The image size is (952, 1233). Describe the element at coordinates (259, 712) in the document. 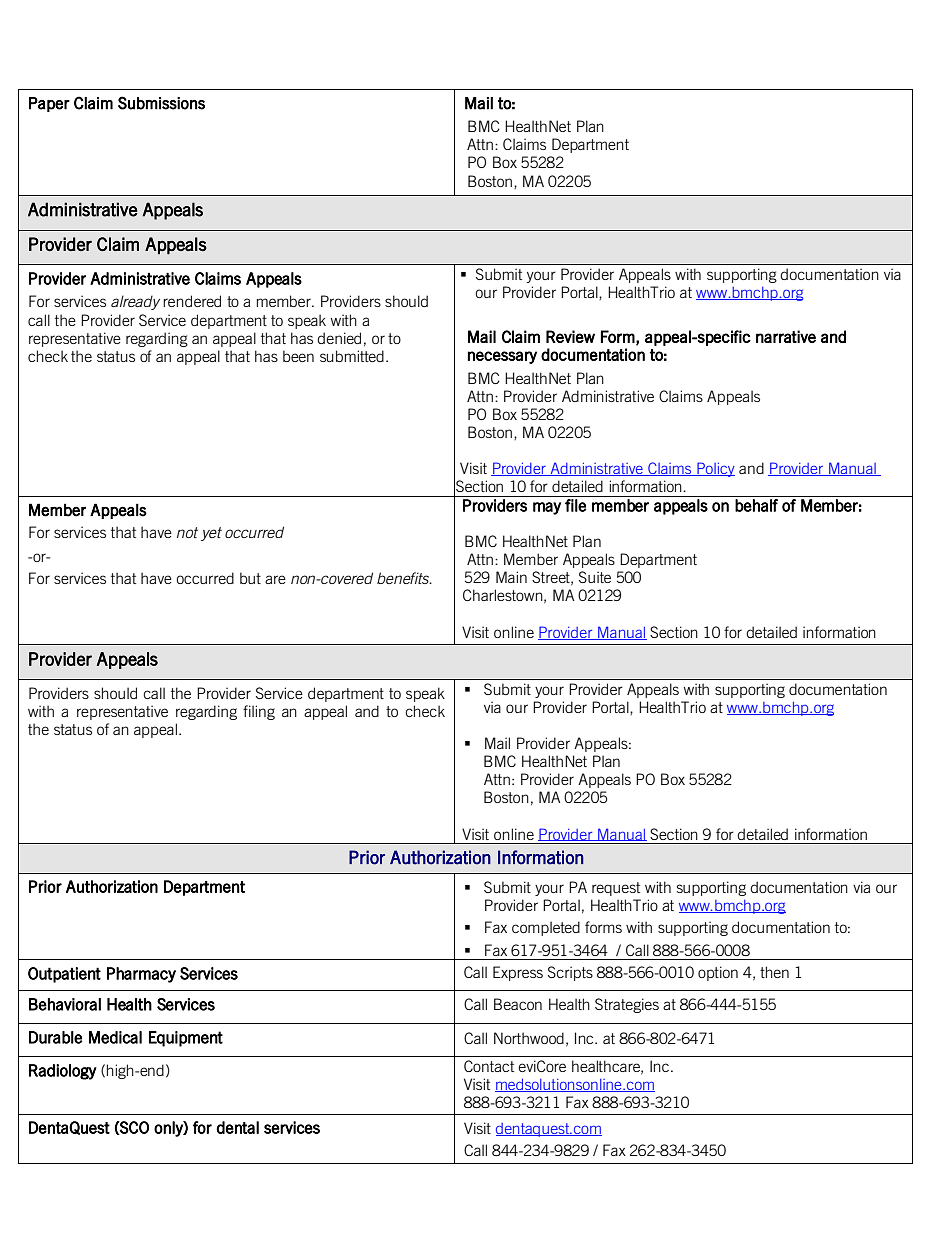

I see `filing` at that location.
